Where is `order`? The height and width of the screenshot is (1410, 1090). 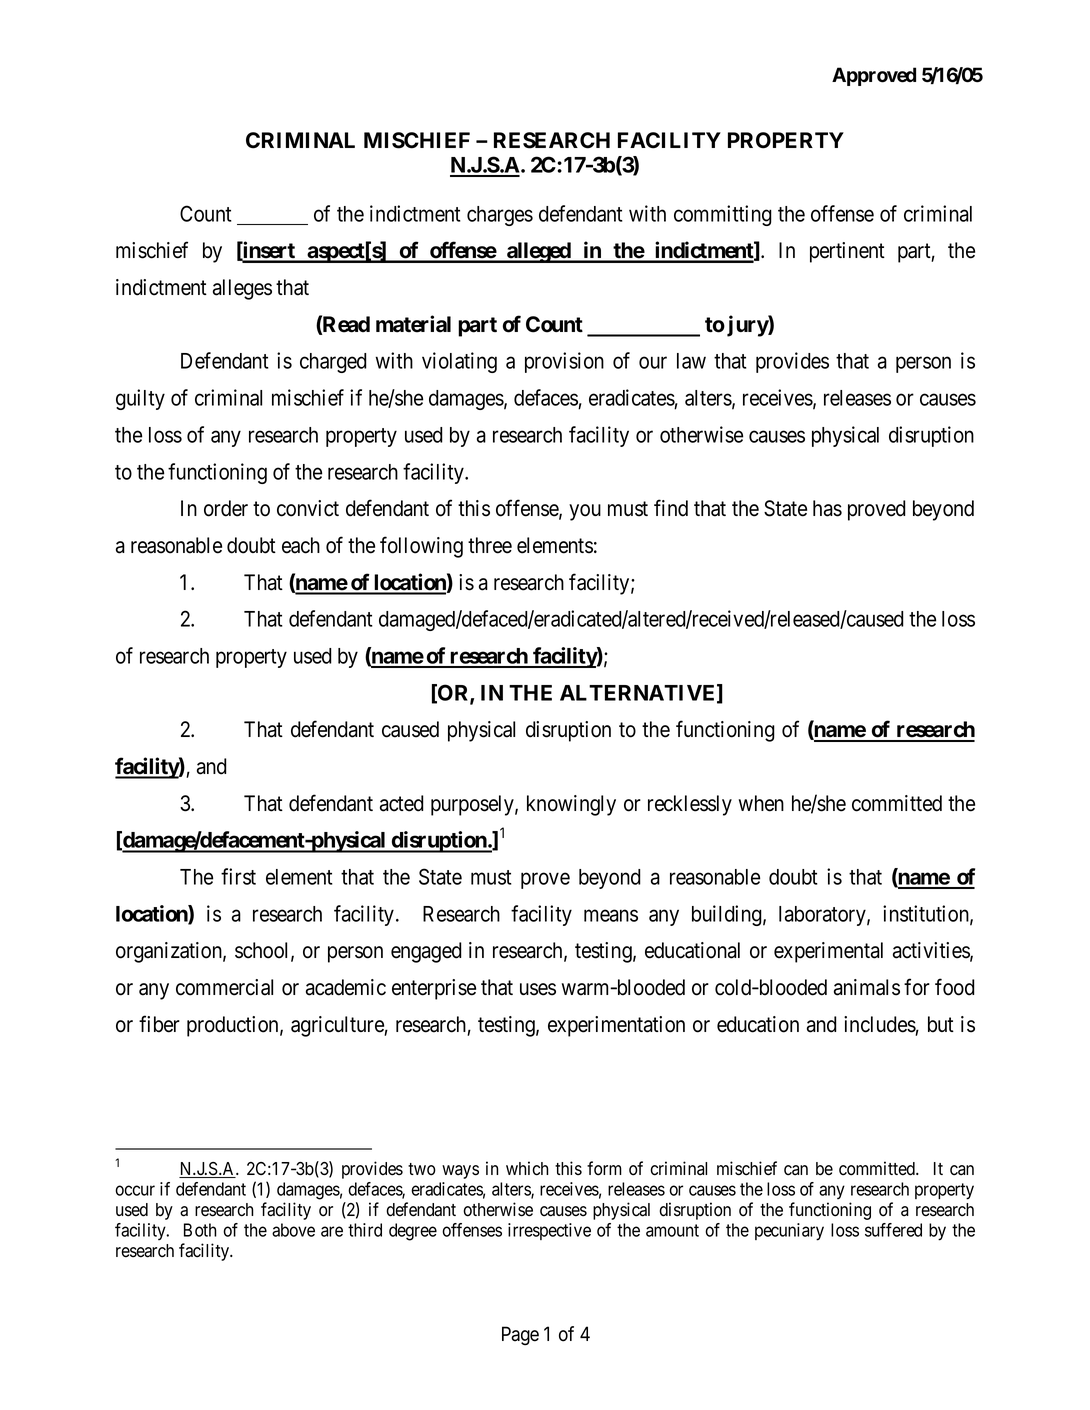 order is located at coordinates (226, 508).
